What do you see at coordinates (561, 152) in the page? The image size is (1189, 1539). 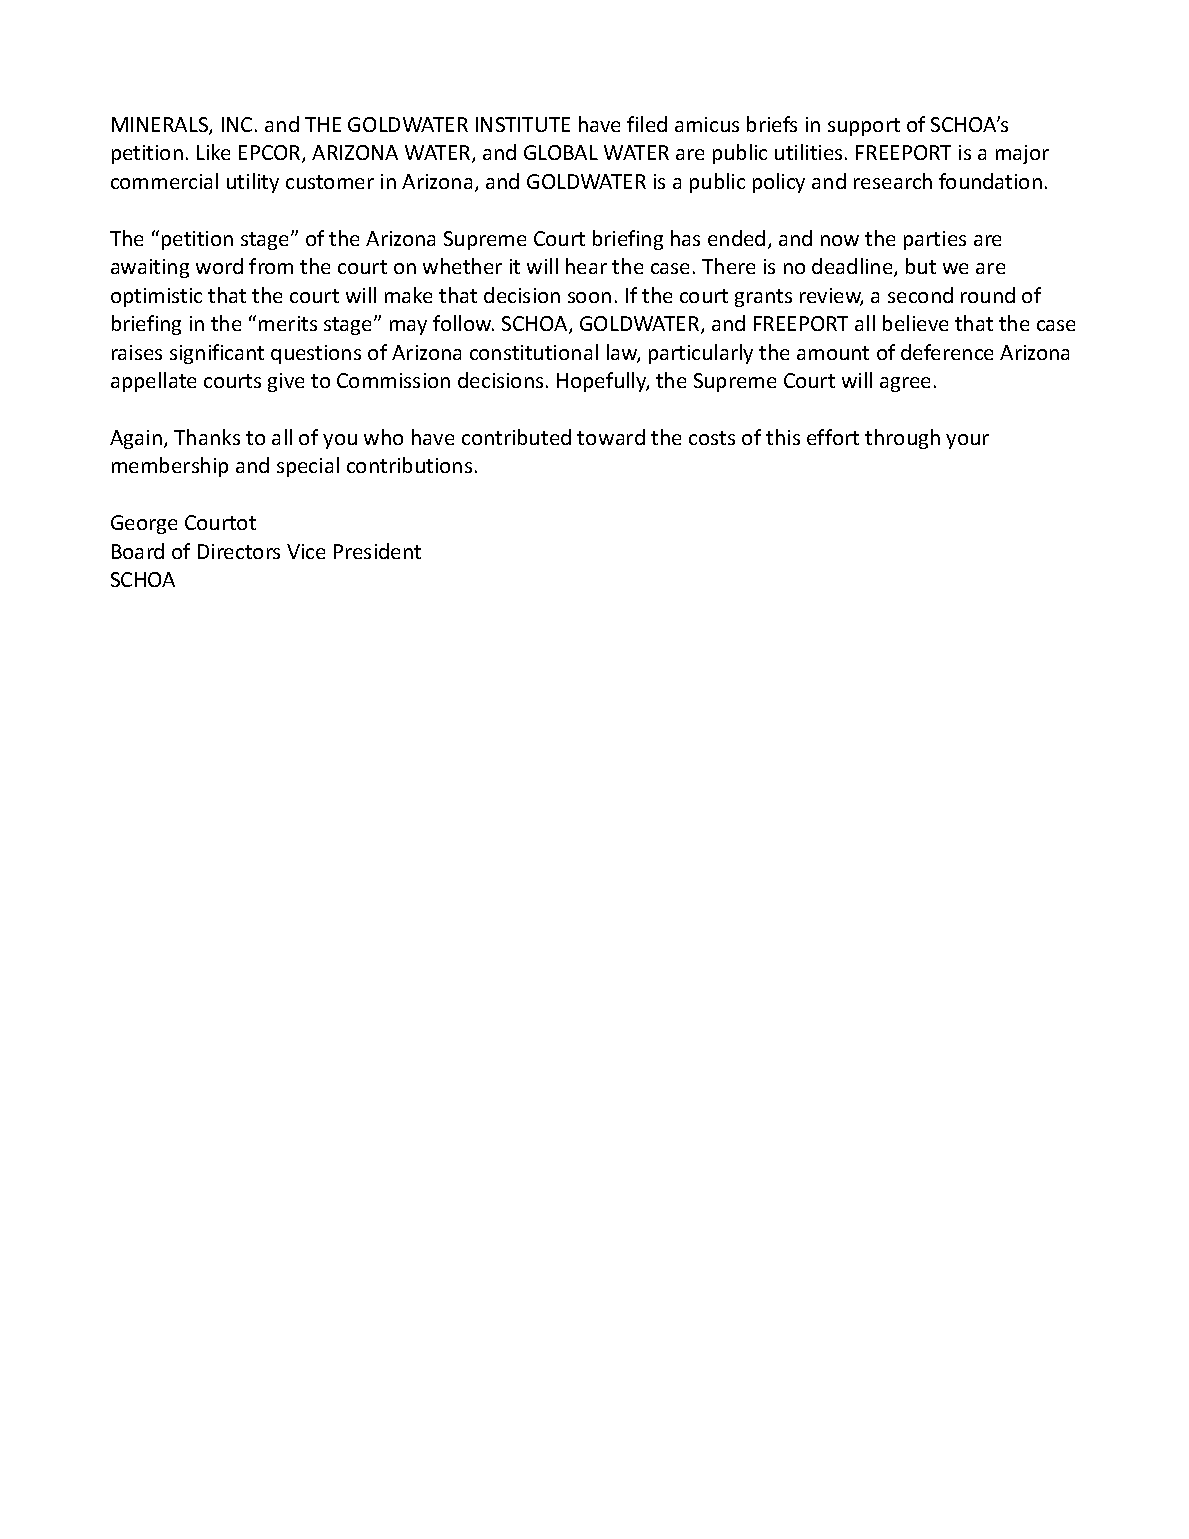 I see `GLOBAL` at bounding box center [561, 152].
